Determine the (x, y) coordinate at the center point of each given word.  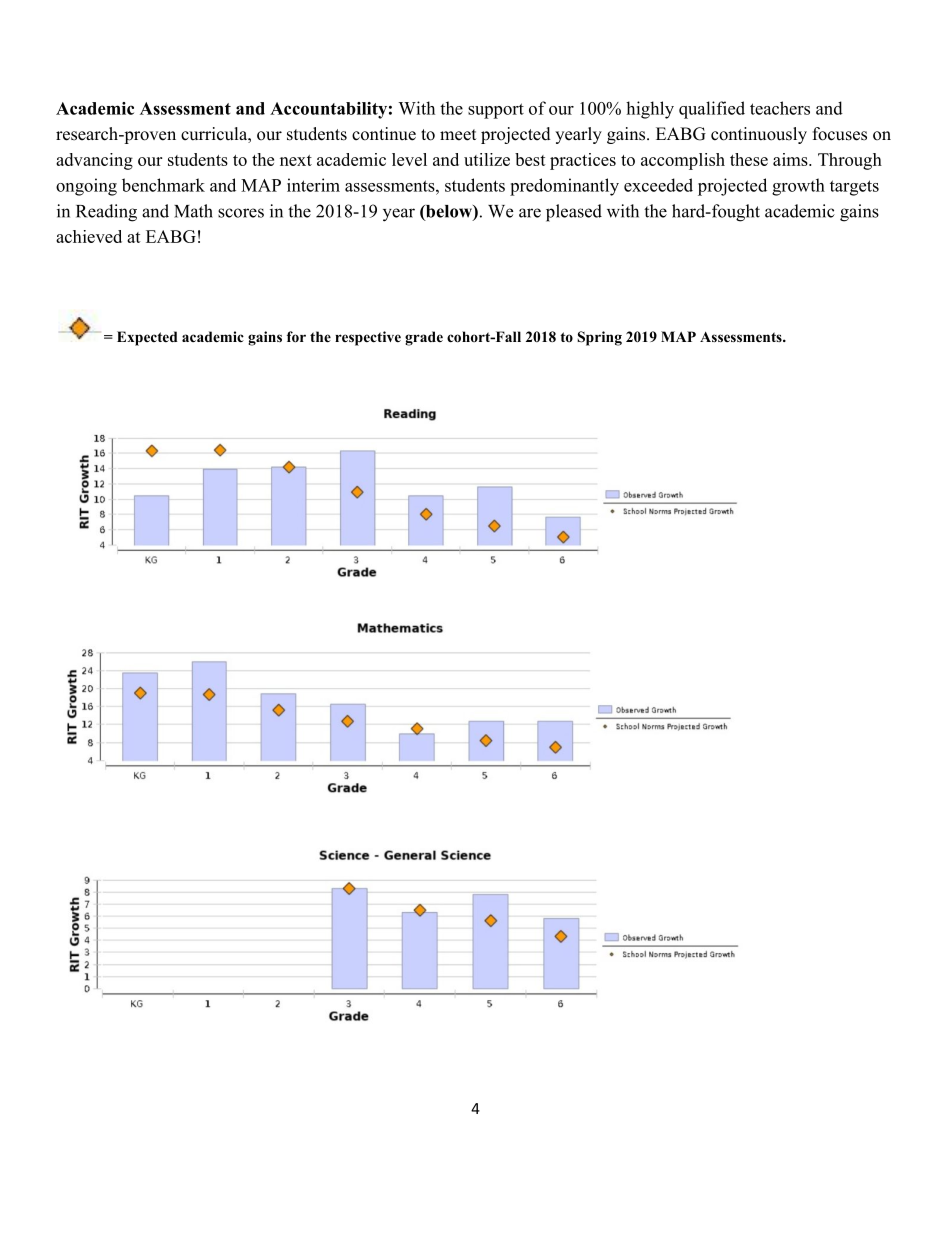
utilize (487, 159)
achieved (89, 236)
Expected (147, 338)
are (530, 213)
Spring (599, 338)
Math (193, 211)
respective (368, 338)
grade (424, 338)
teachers (780, 108)
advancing (94, 161)
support (496, 111)
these (749, 159)
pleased (574, 213)
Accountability (328, 110)
